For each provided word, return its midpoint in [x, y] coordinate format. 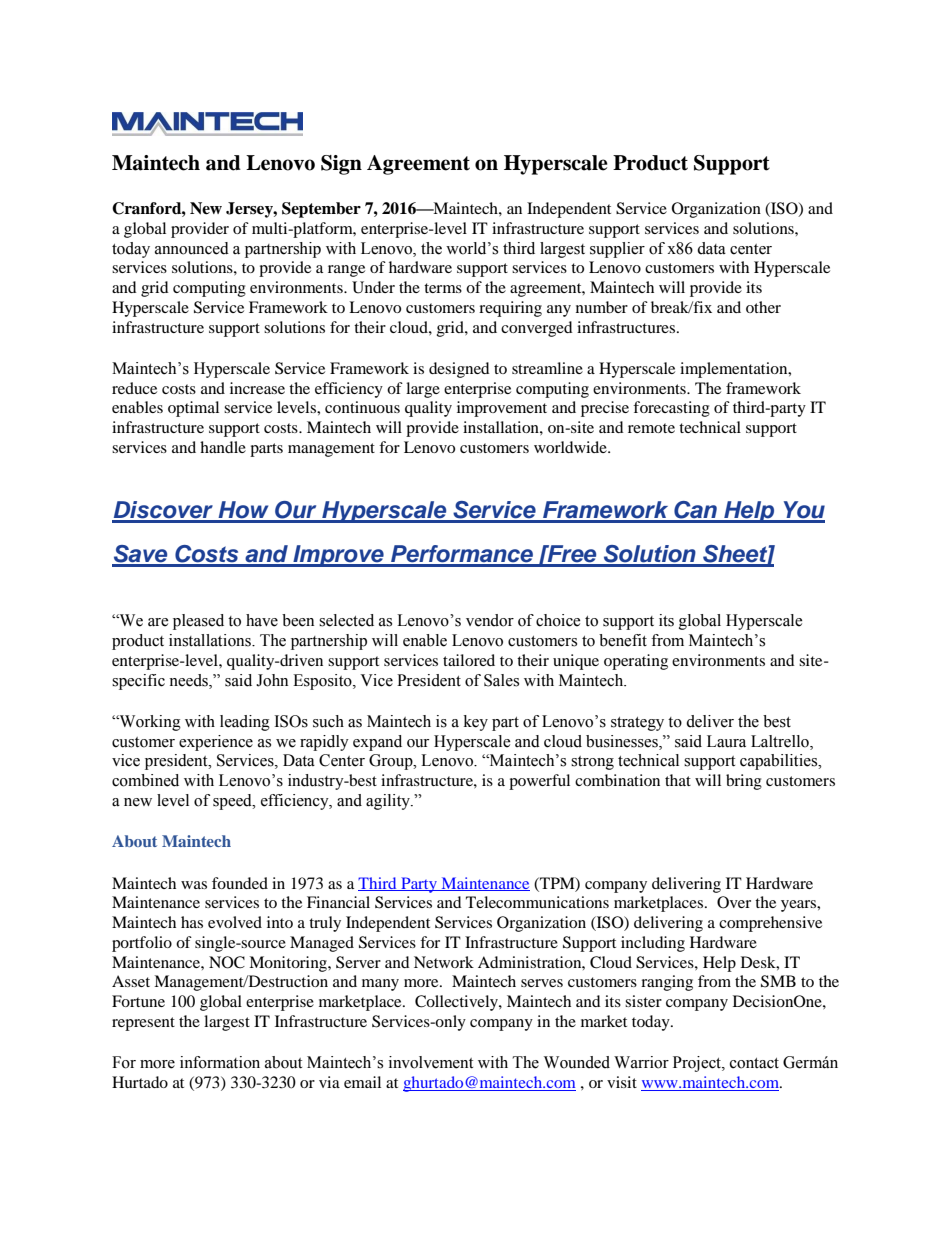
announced [192, 248]
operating [636, 662]
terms [443, 288]
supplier [617, 250]
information [220, 1062]
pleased [198, 622]
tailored [469, 660]
